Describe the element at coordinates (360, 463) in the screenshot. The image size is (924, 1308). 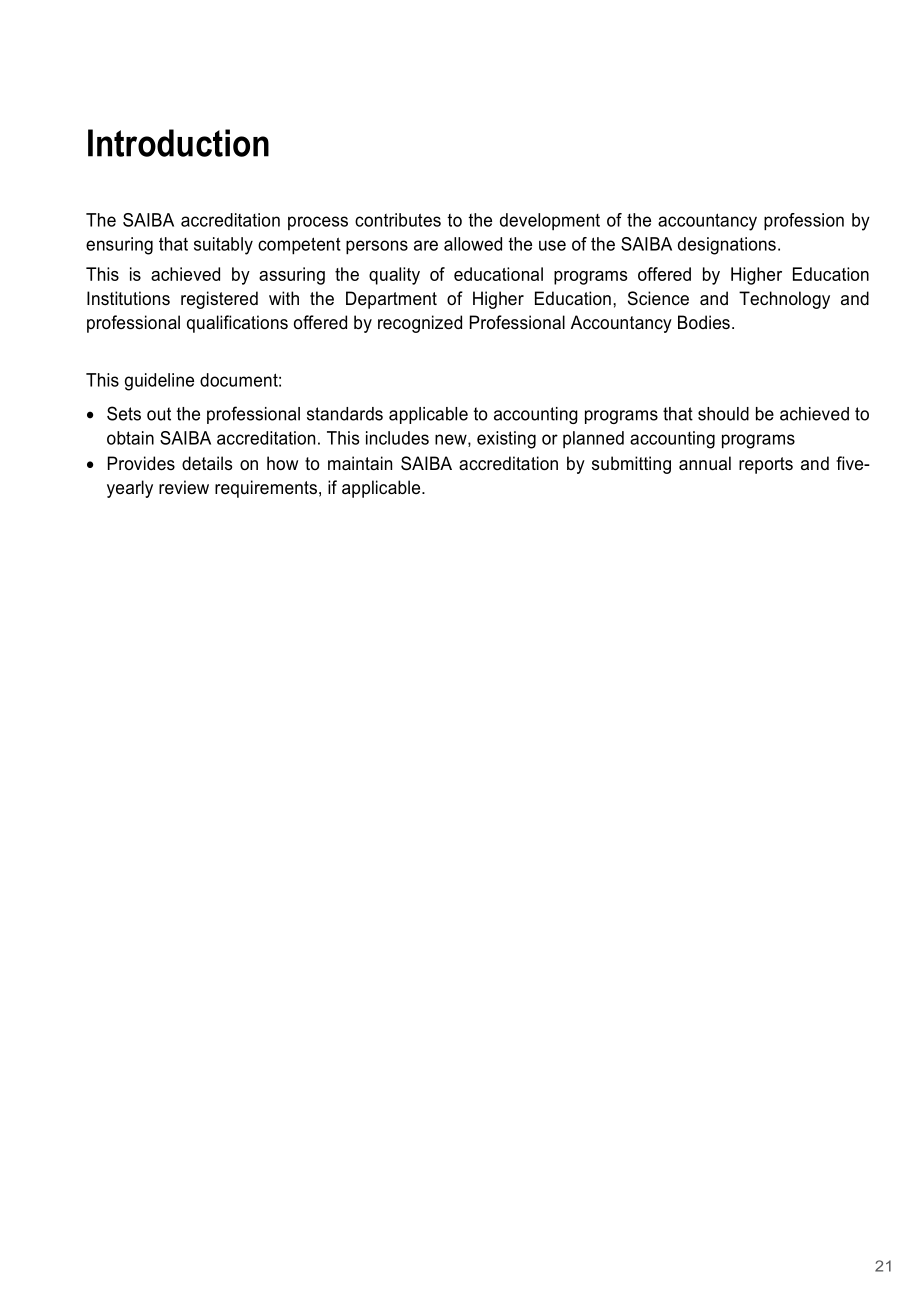
I see `maintain` at that location.
